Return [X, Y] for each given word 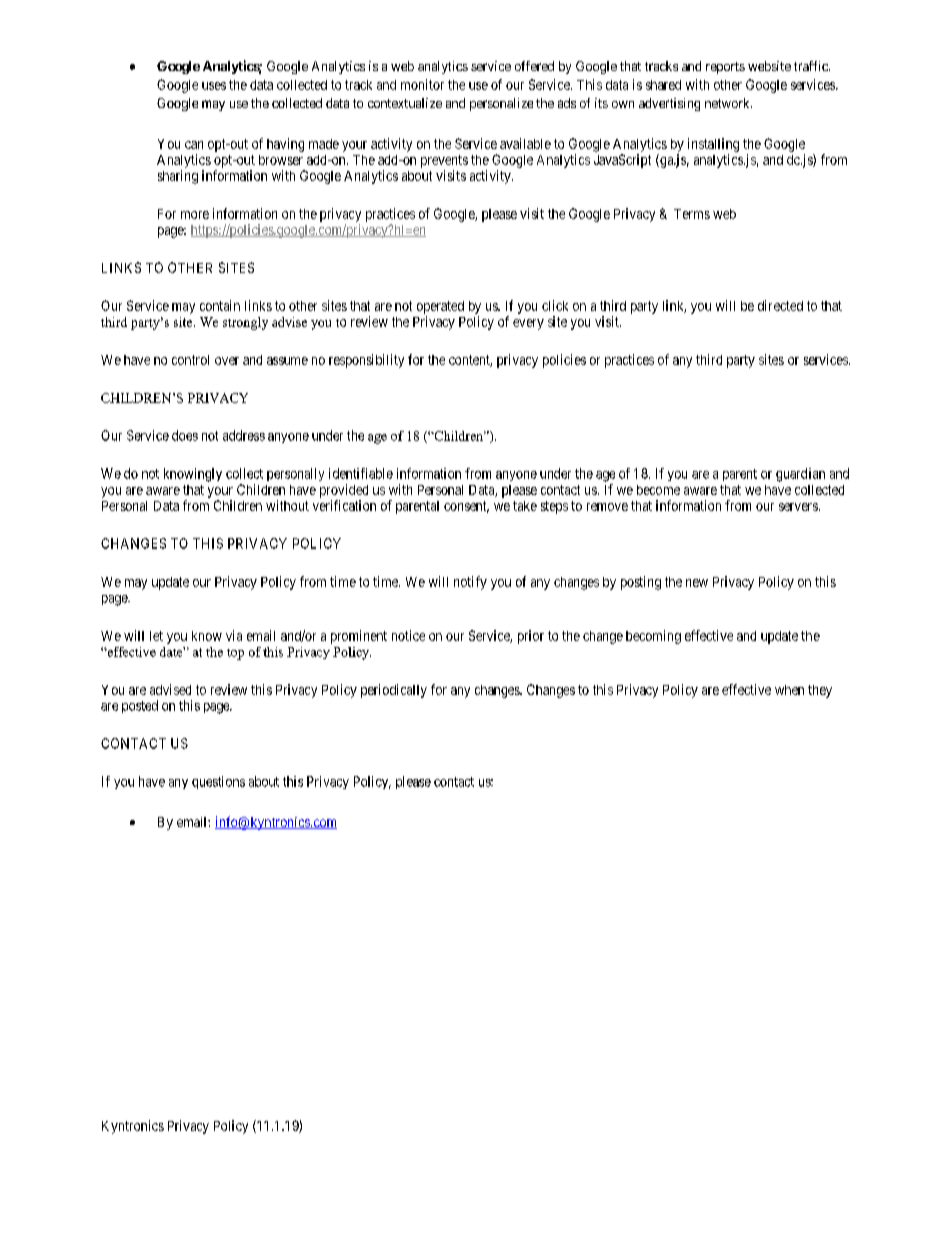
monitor [422, 84]
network [728, 103]
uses [214, 86]
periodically [394, 691]
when [789, 690]
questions [218, 782]
